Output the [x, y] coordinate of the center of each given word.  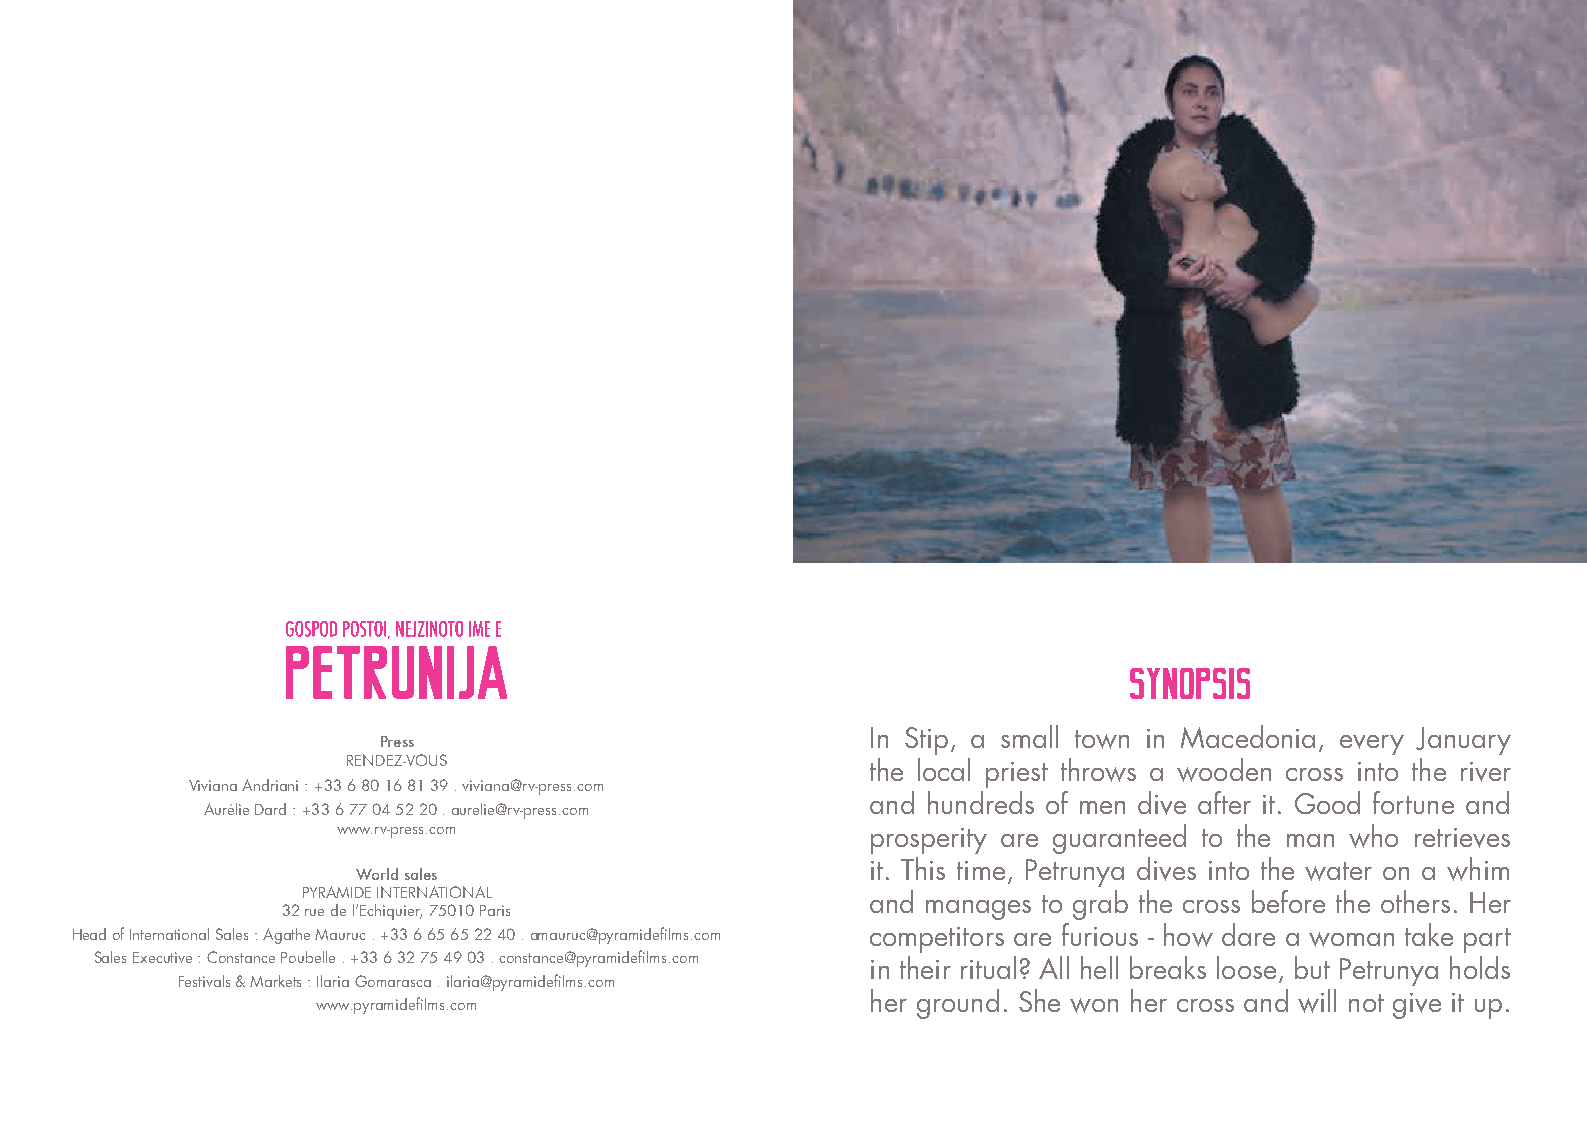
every [1372, 745]
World [377, 874]
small [1029, 736]
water [1338, 871]
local [944, 769]
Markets [275, 981]
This [923, 868]
